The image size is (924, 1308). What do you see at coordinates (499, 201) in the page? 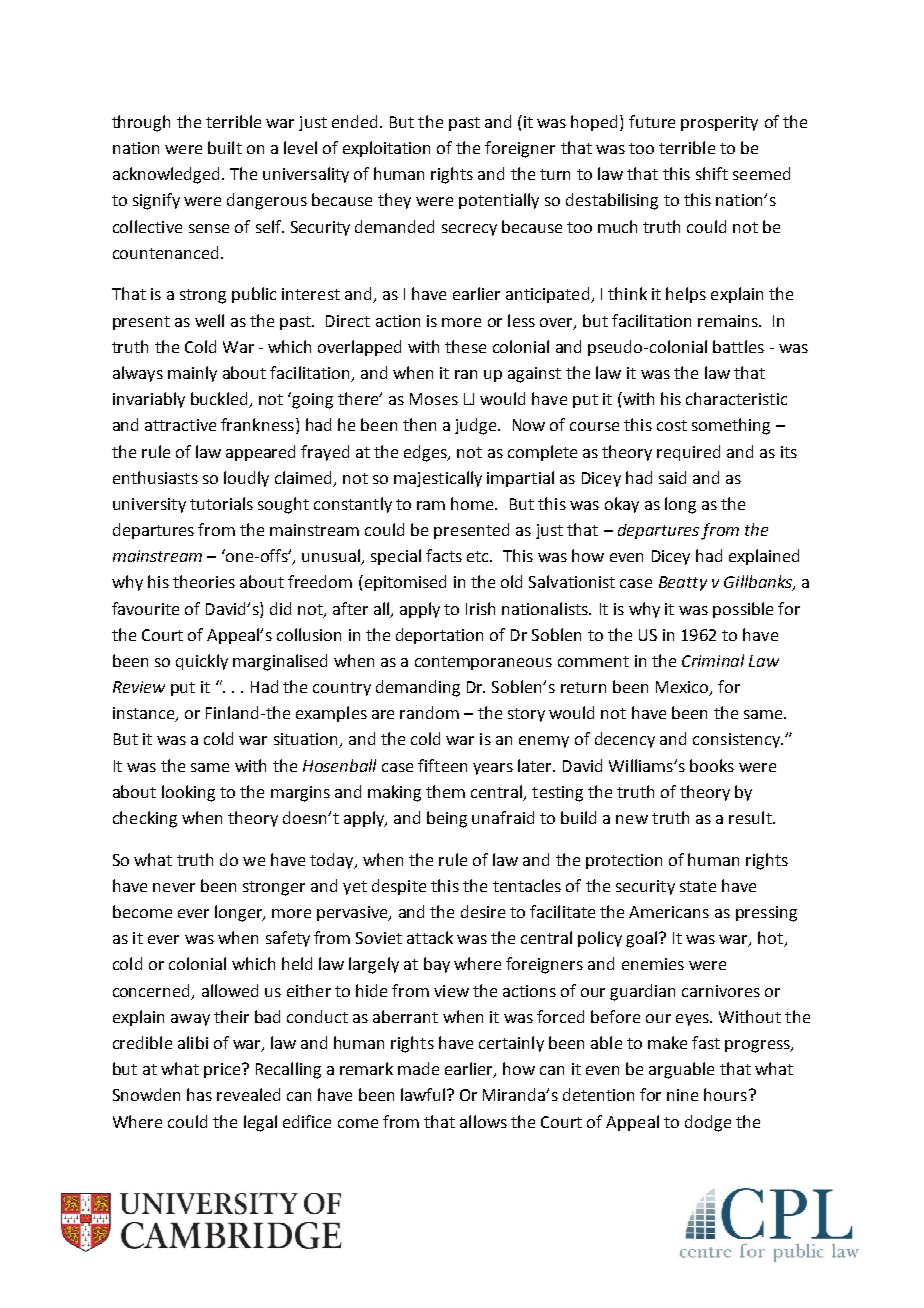
I see `potentially` at bounding box center [499, 201].
